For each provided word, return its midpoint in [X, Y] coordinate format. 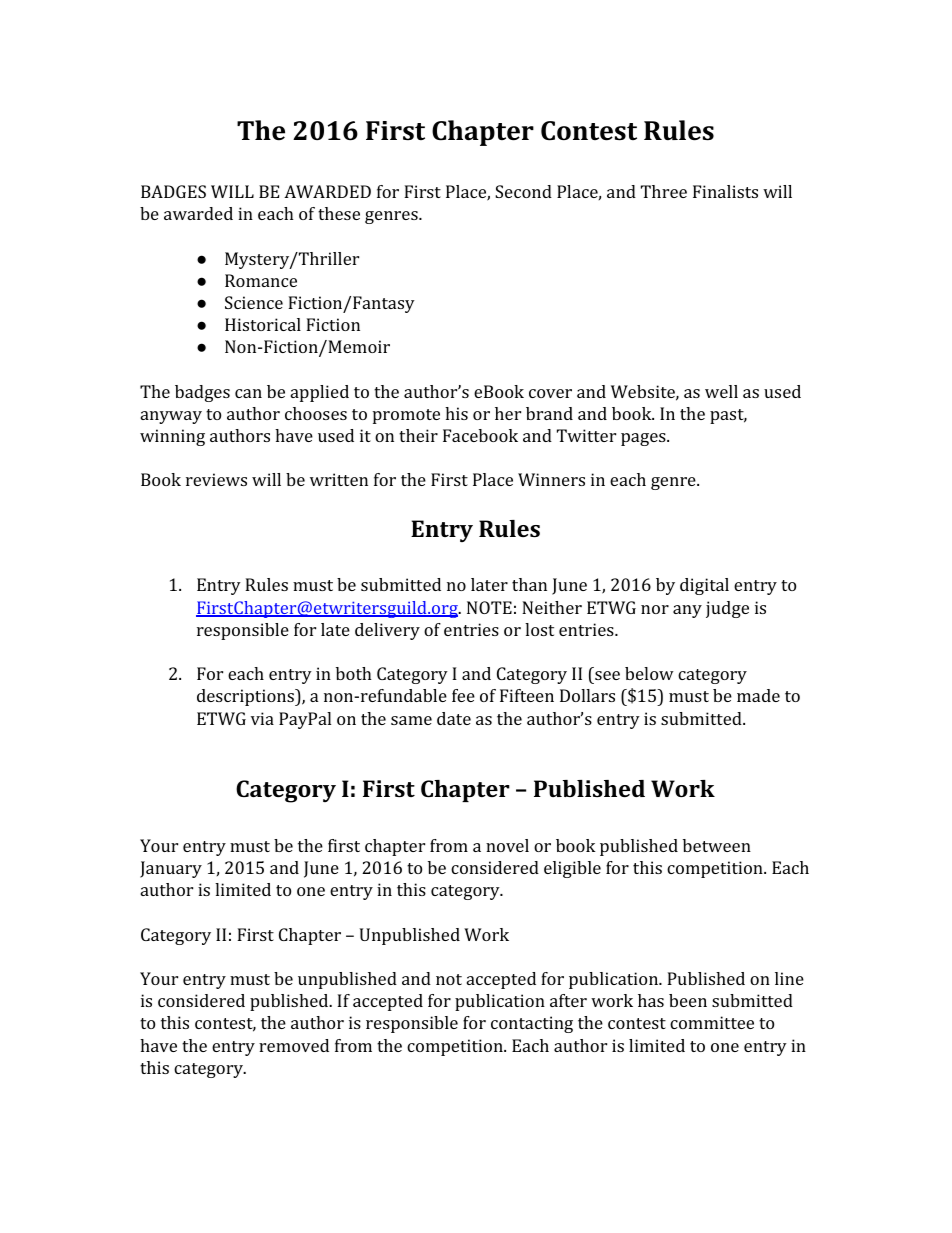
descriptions [246, 697]
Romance [261, 280]
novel [507, 845]
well [721, 391]
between [717, 845]
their [418, 435]
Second [523, 191]
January [171, 869]
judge [727, 609]
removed [294, 1045]
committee [712, 1022]
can [248, 393]
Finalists [725, 191]
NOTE [489, 607]
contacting [532, 1024]
